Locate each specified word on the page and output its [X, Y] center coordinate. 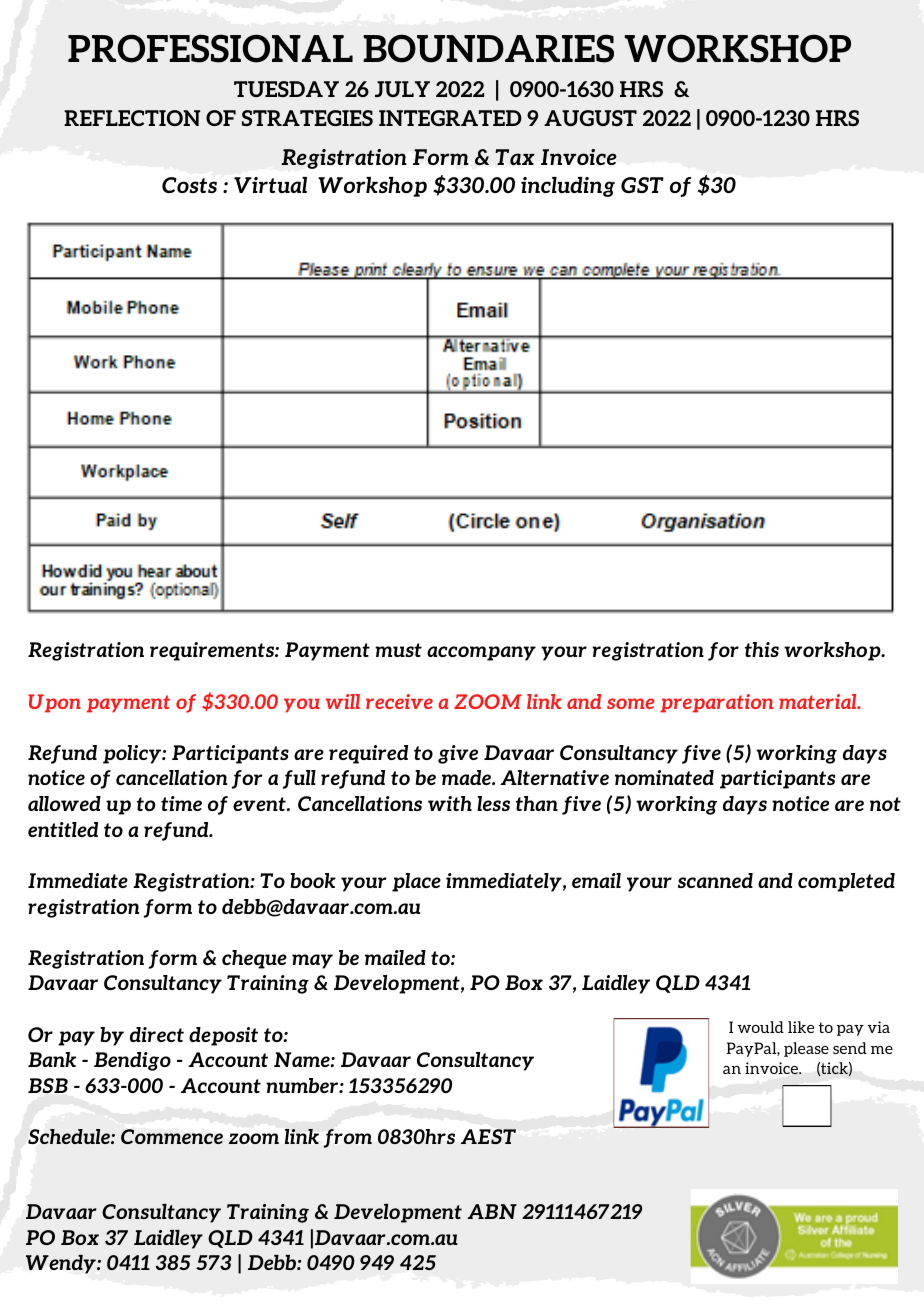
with [450, 803]
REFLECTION [132, 118]
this [762, 649]
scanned [715, 880]
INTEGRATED [450, 118]
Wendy [62, 1264]
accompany [481, 653]
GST [642, 185]
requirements [213, 651]
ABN [492, 1211]
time [181, 803]
